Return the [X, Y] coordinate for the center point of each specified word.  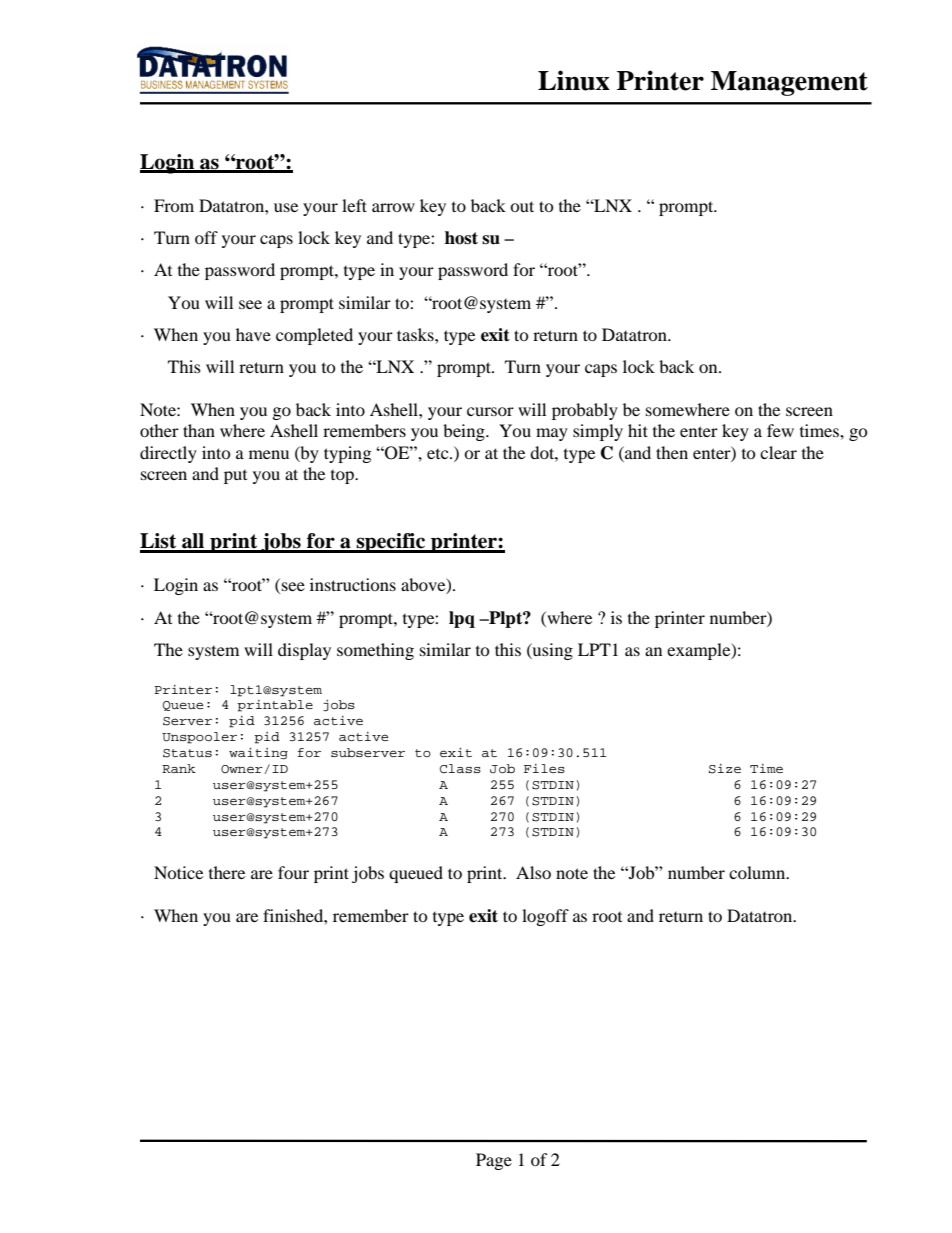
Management [789, 83]
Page [494, 1161]
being [465, 432]
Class [460, 769]
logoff [545, 917]
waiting [258, 753]
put [235, 477]
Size [725, 769]
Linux [574, 80]
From [174, 205]
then [672, 452]
